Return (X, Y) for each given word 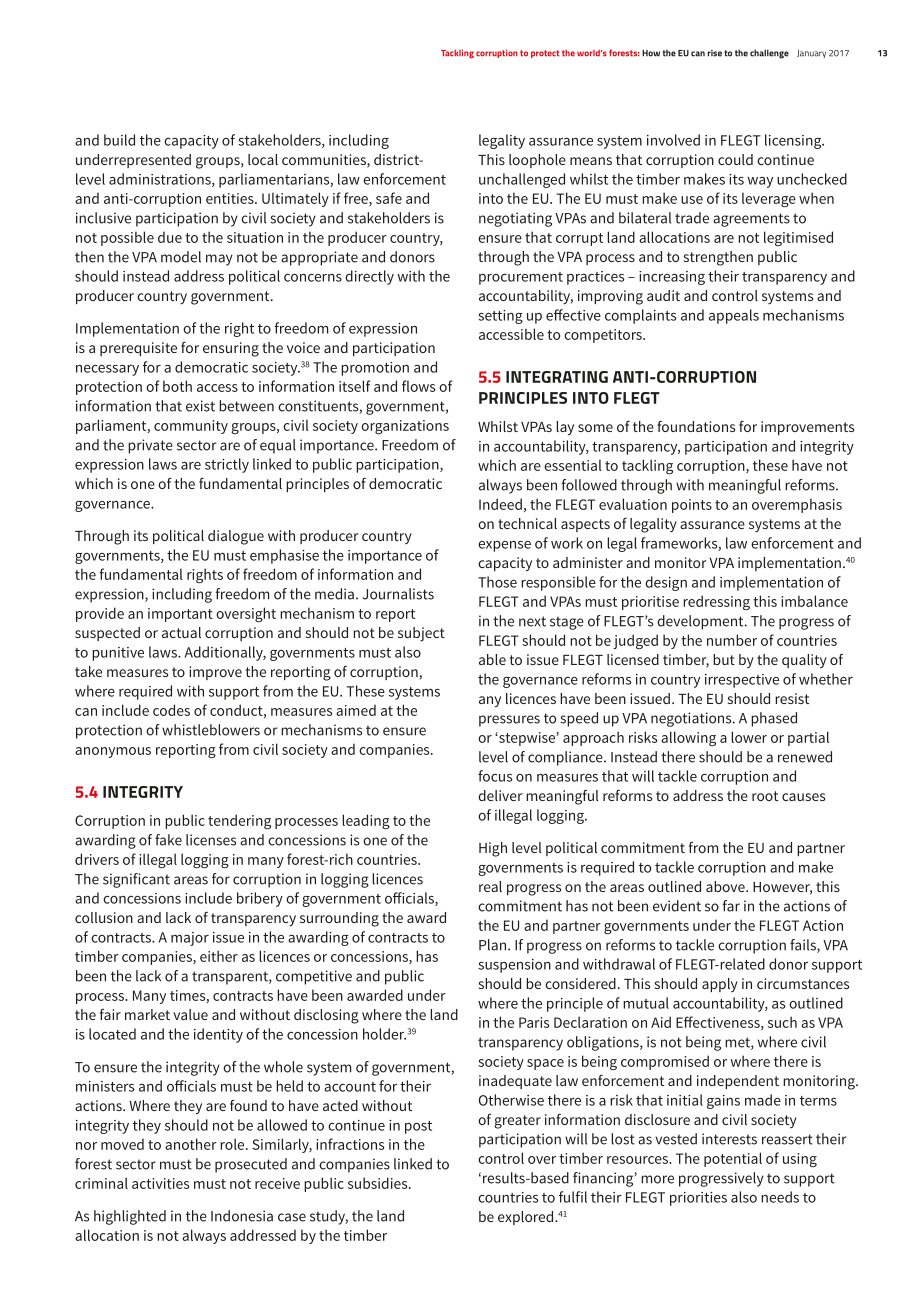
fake (168, 840)
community (191, 427)
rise (715, 53)
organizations (405, 427)
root (765, 796)
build (119, 140)
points (692, 506)
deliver (500, 795)
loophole (537, 161)
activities (160, 1183)
